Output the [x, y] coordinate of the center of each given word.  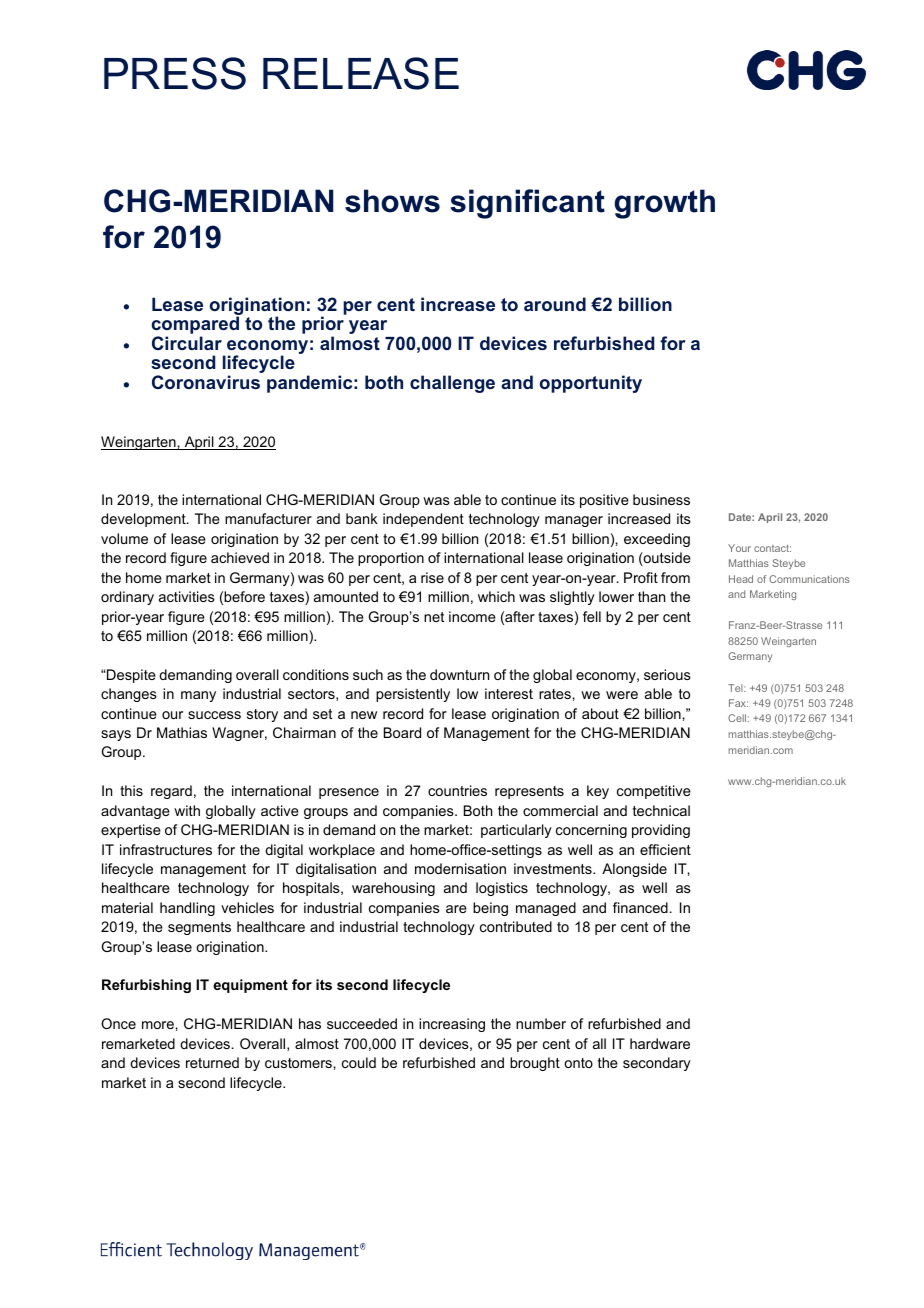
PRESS [175, 73]
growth [665, 204]
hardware [660, 1043]
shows [392, 201]
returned [212, 1062]
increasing [452, 1025]
